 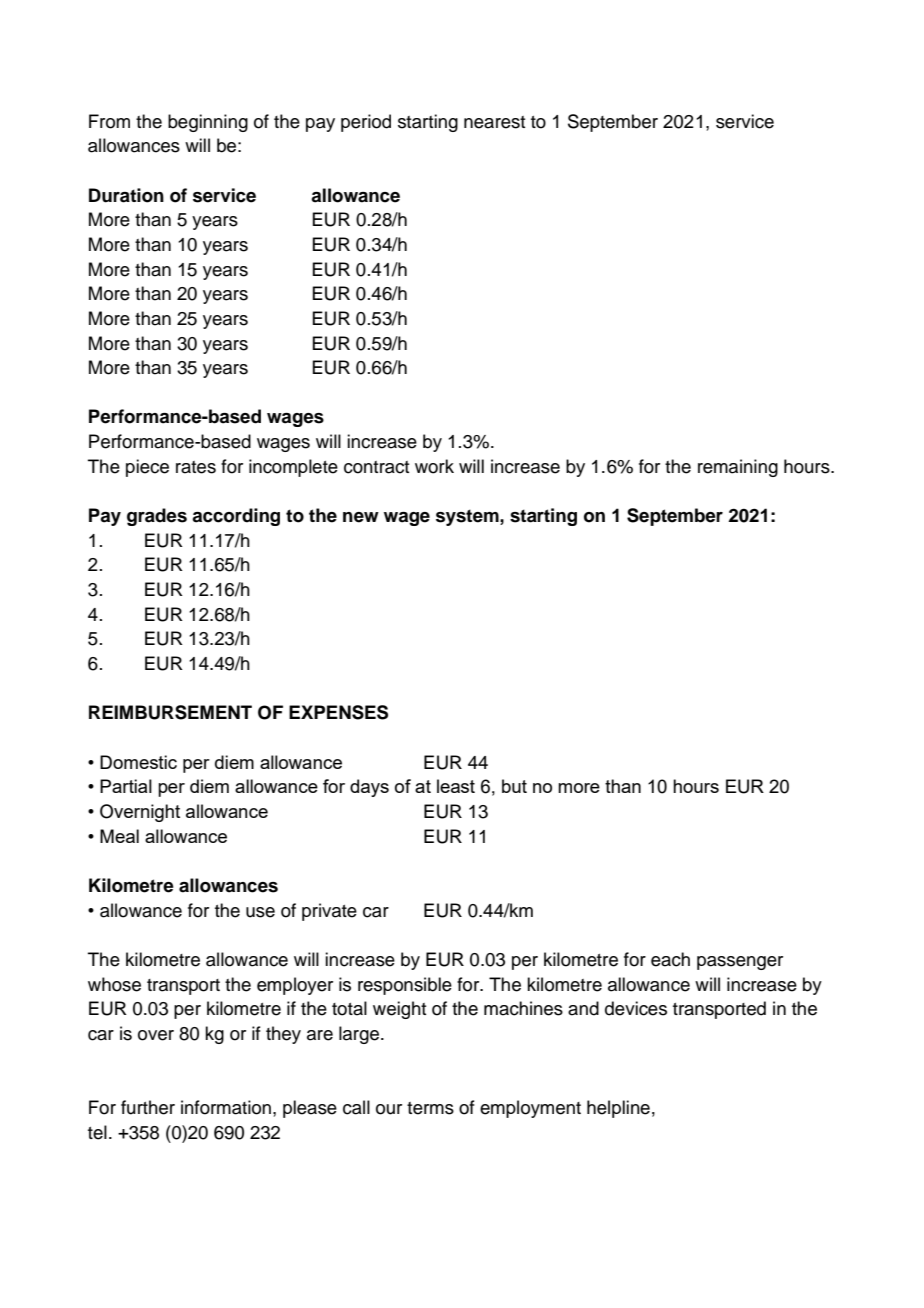 What do you see at coordinates (670, 959) in the image?
I see `each` at bounding box center [670, 959].
